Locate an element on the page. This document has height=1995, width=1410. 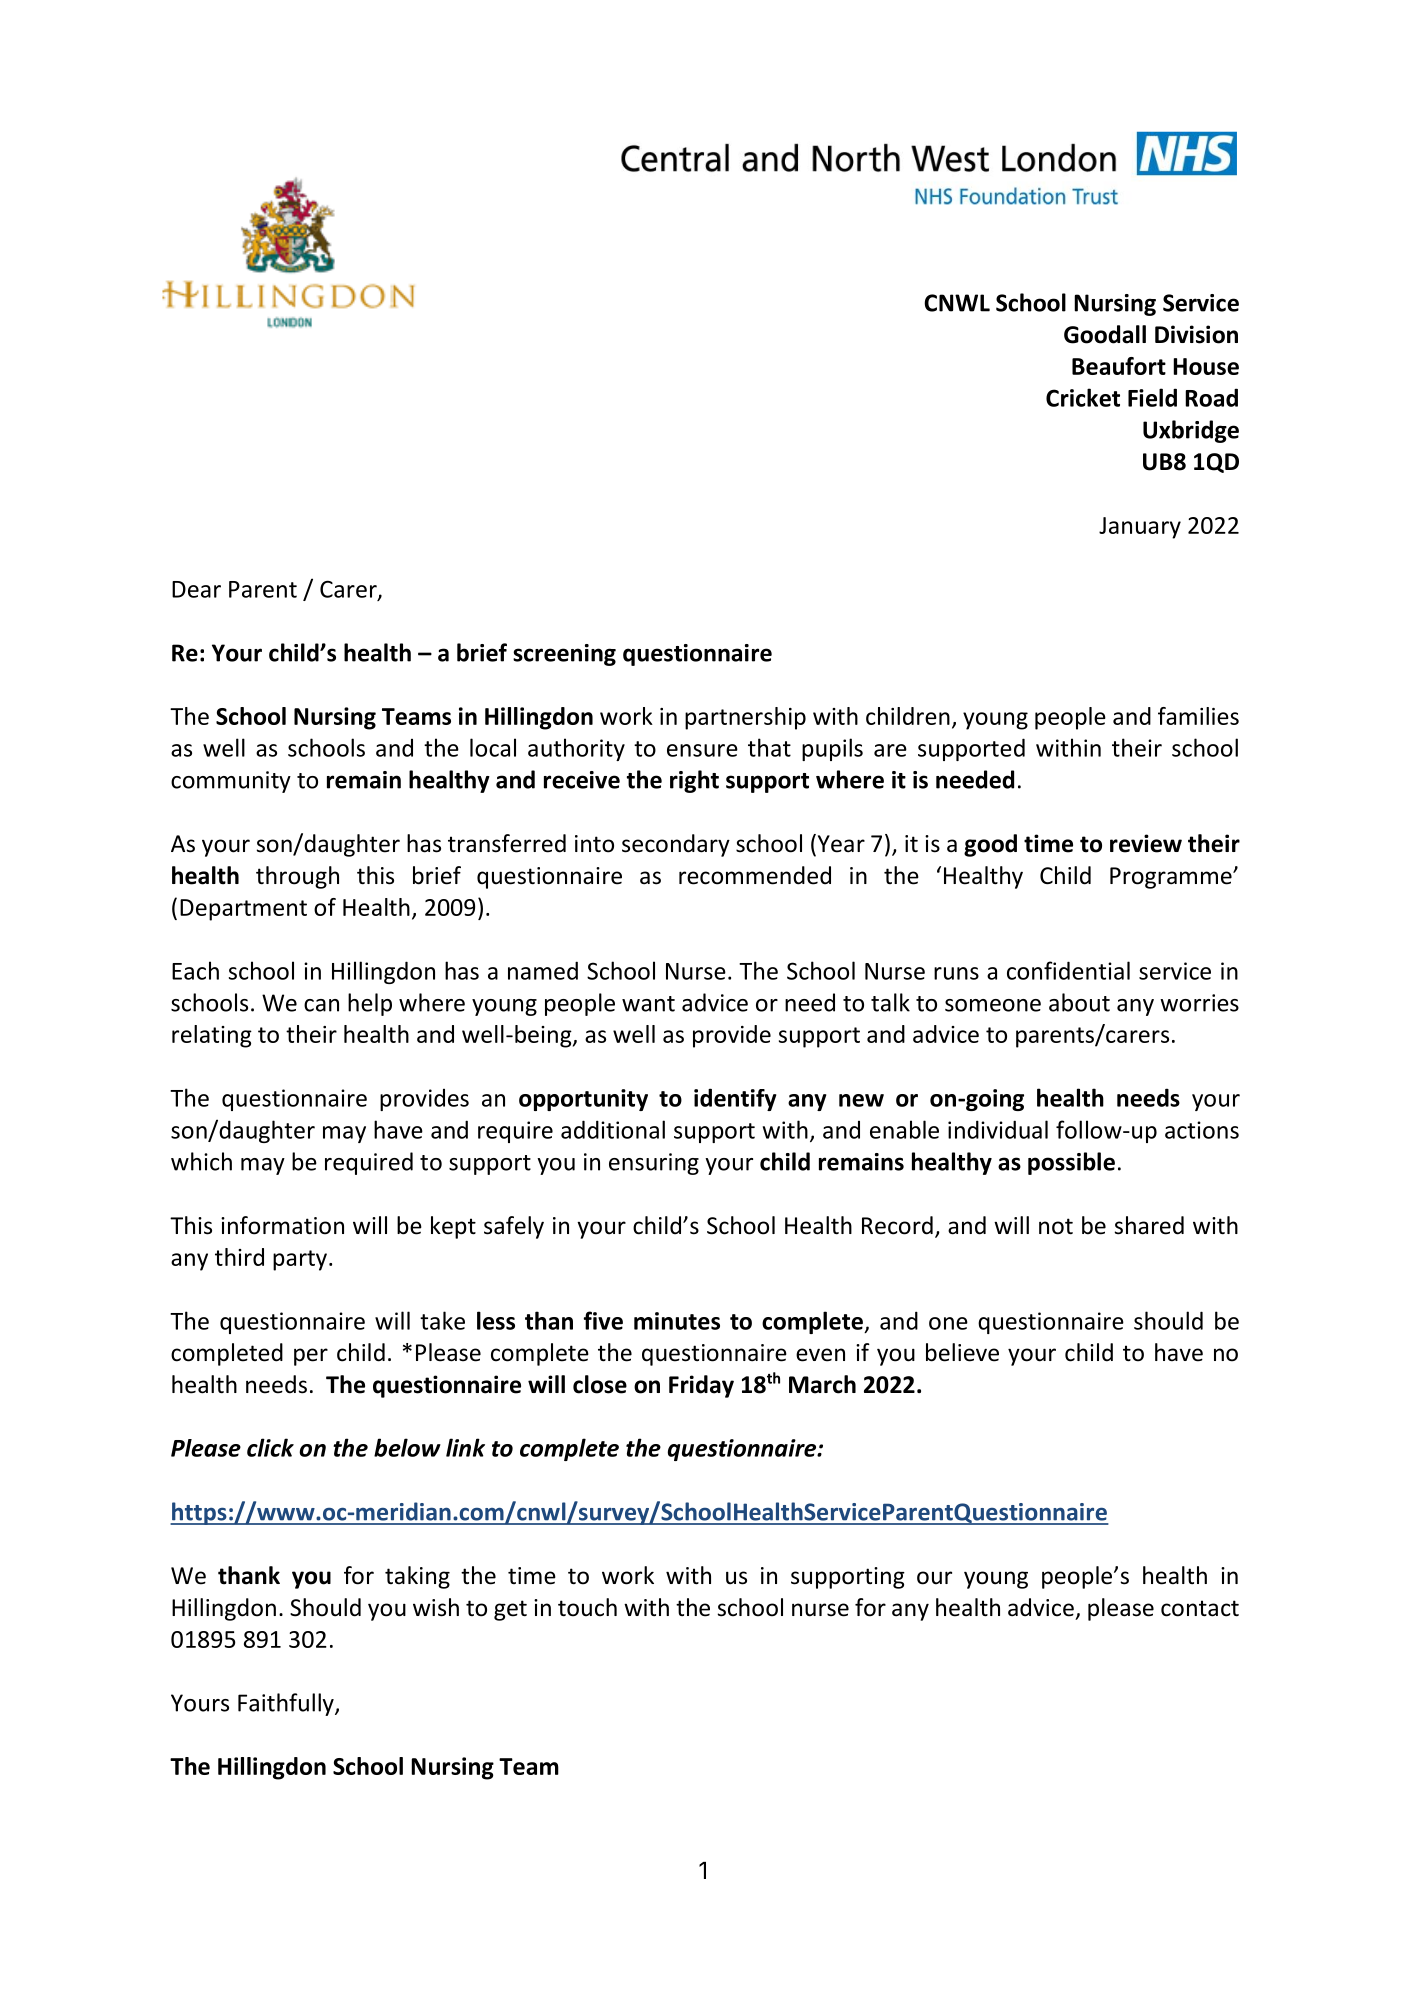
partnership is located at coordinates (745, 718).
